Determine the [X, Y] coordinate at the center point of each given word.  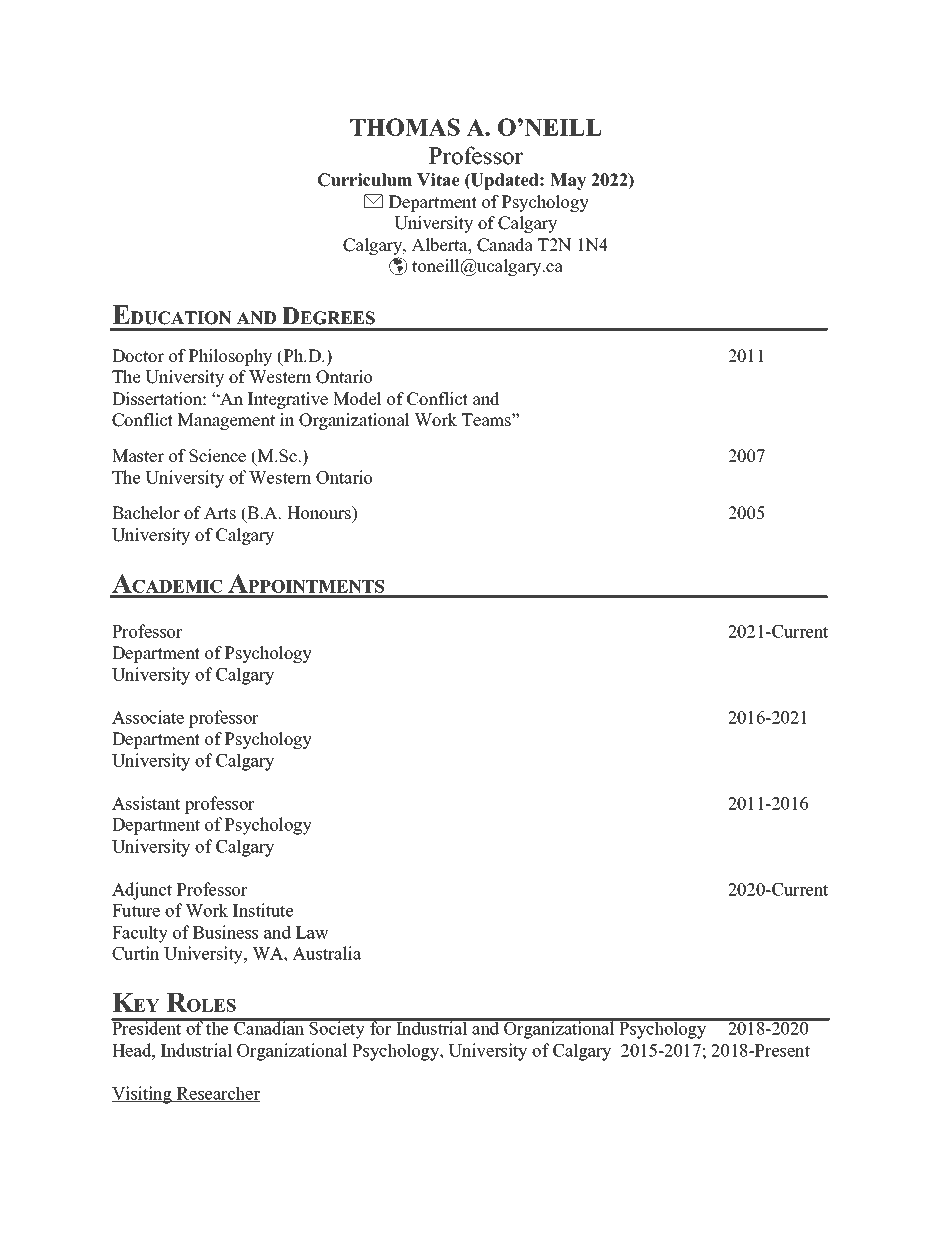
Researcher [217, 1094]
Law [312, 932]
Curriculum [364, 180]
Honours [320, 513]
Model [357, 399]
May [568, 181]
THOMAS [405, 127]
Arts [220, 513]
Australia [326, 953]
